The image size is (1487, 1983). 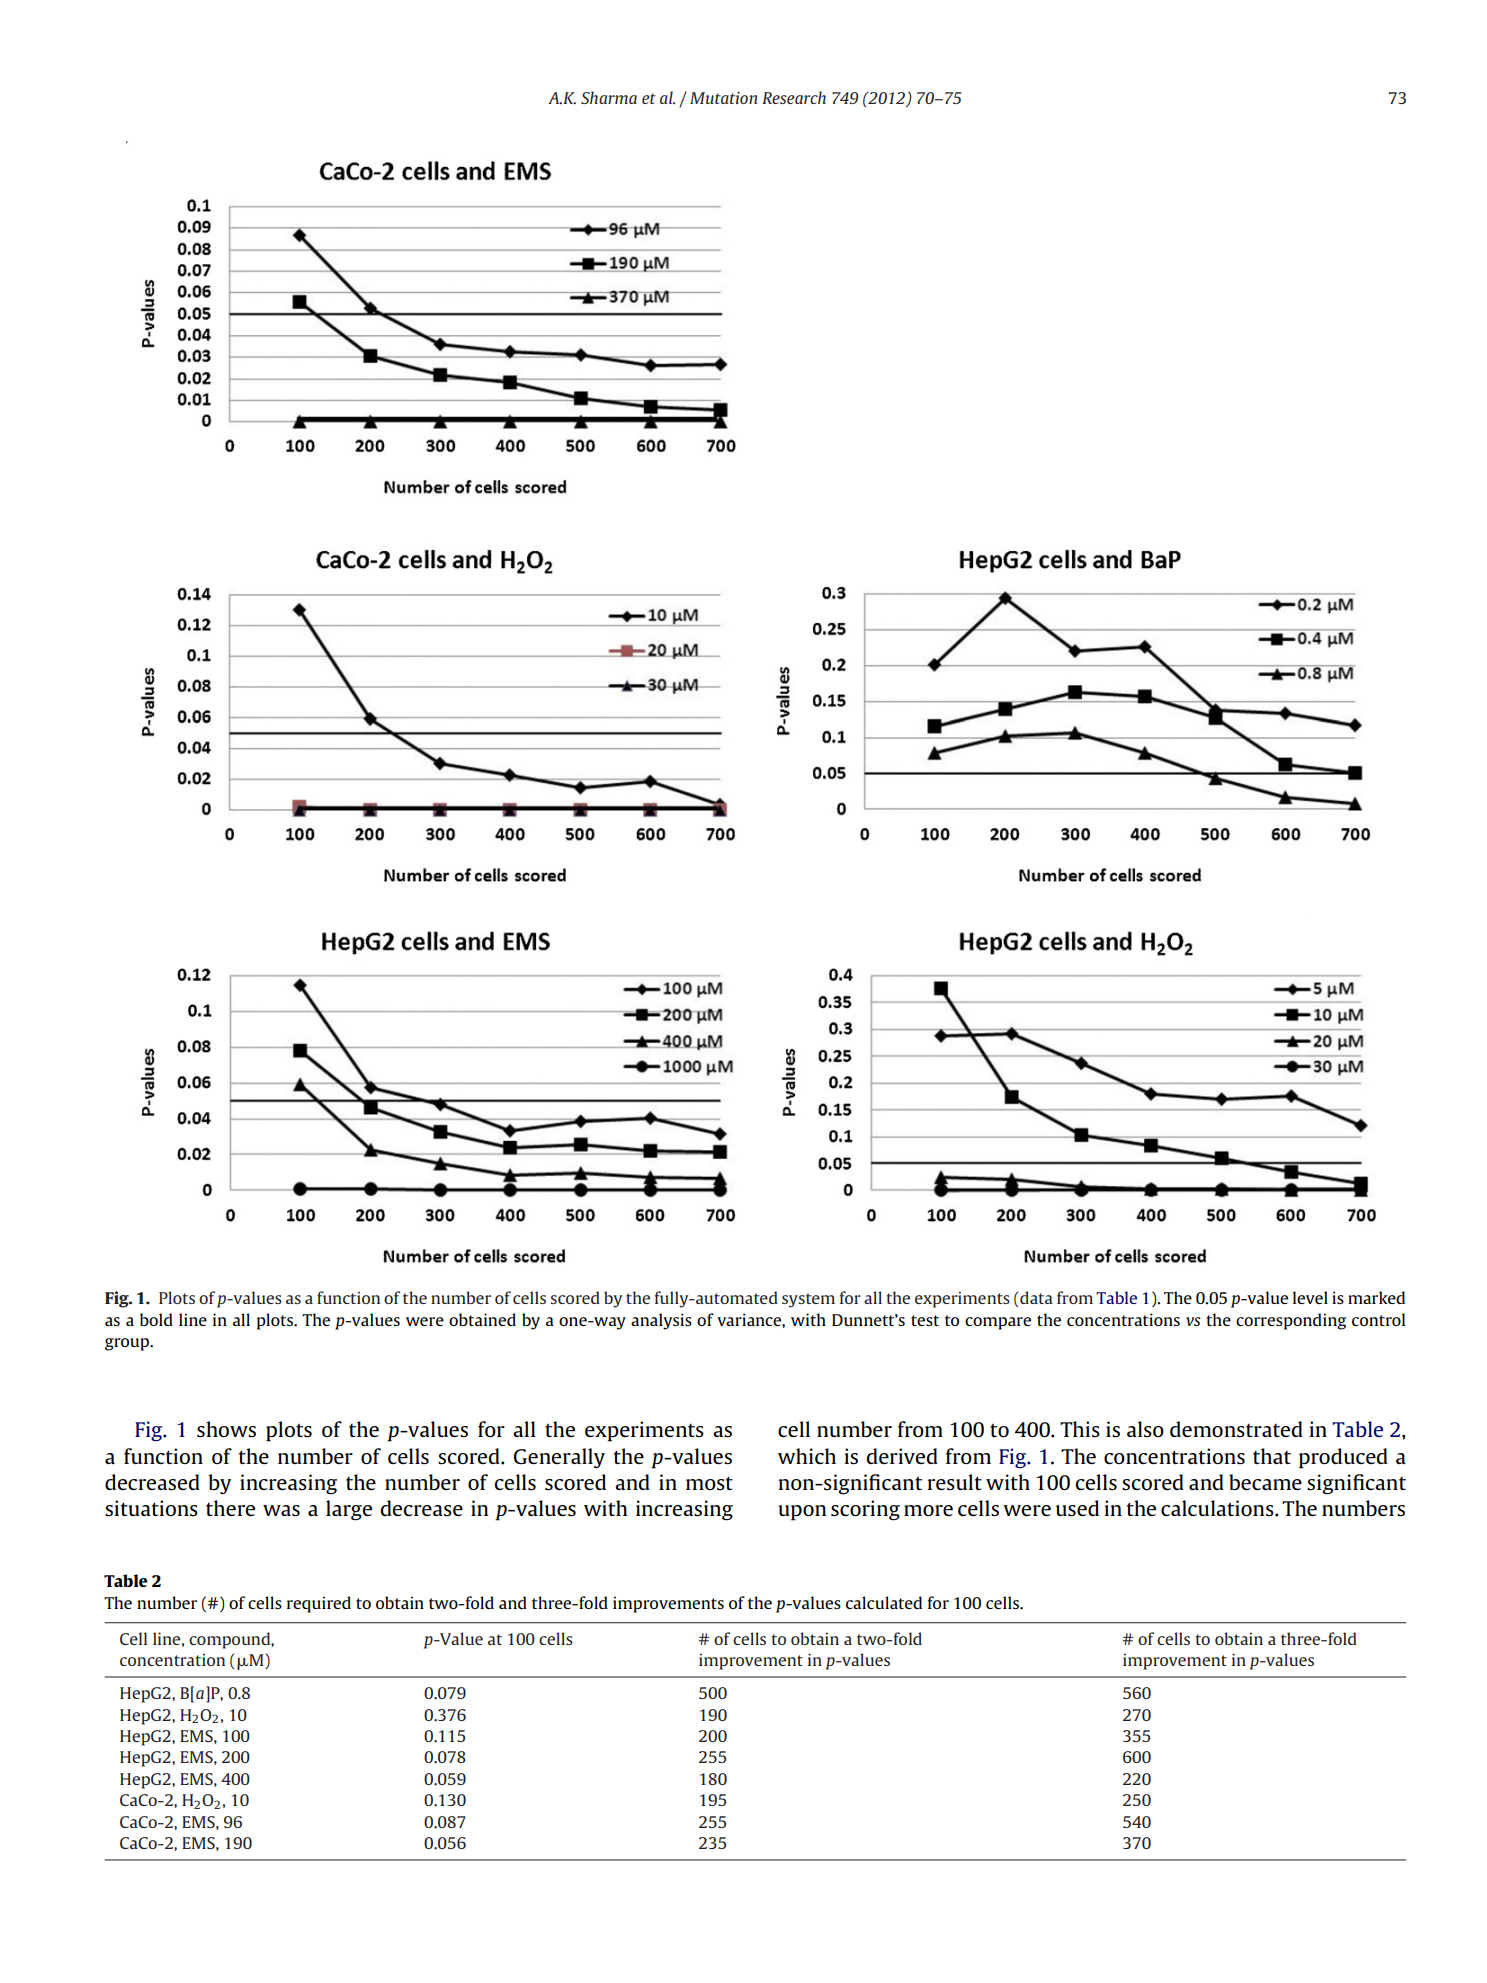 What do you see at coordinates (661, 1321) in the screenshot?
I see `analysis` at bounding box center [661, 1321].
